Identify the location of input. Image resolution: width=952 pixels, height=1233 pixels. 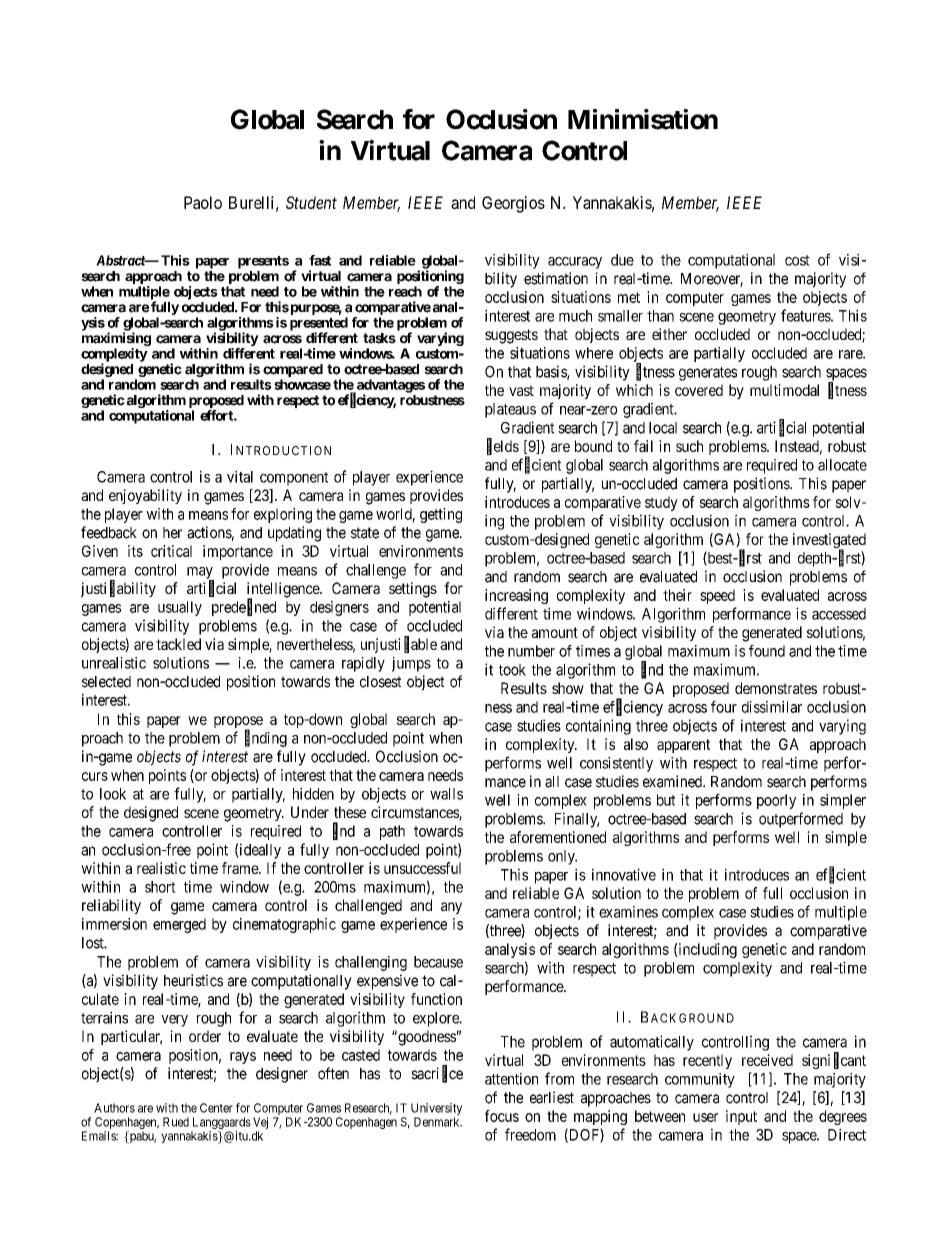
(741, 1117).
